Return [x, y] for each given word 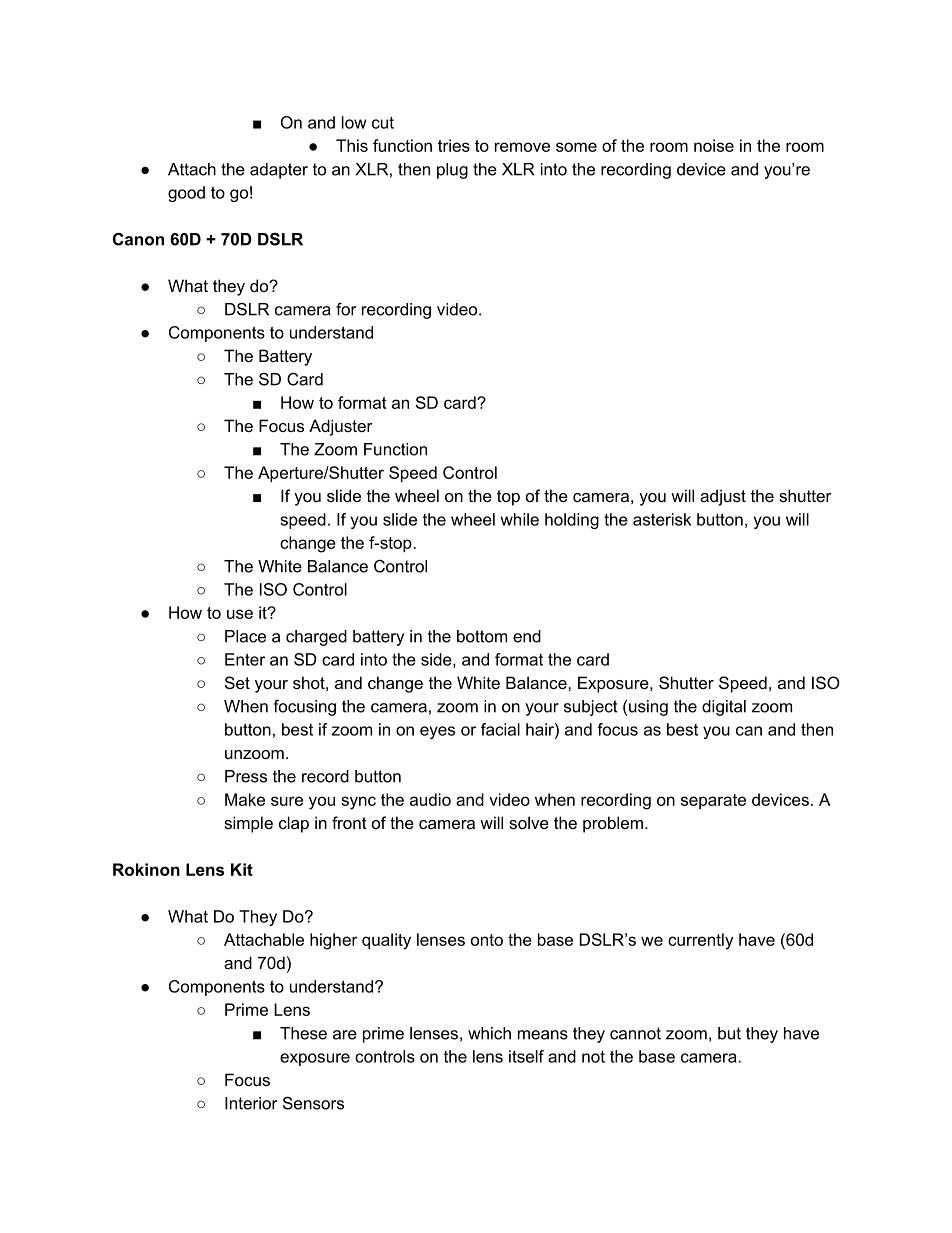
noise [714, 145]
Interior [251, 1103]
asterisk [662, 519]
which [489, 1033]
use [240, 614]
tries [454, 145]
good [186, 194]
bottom [482, 636]
